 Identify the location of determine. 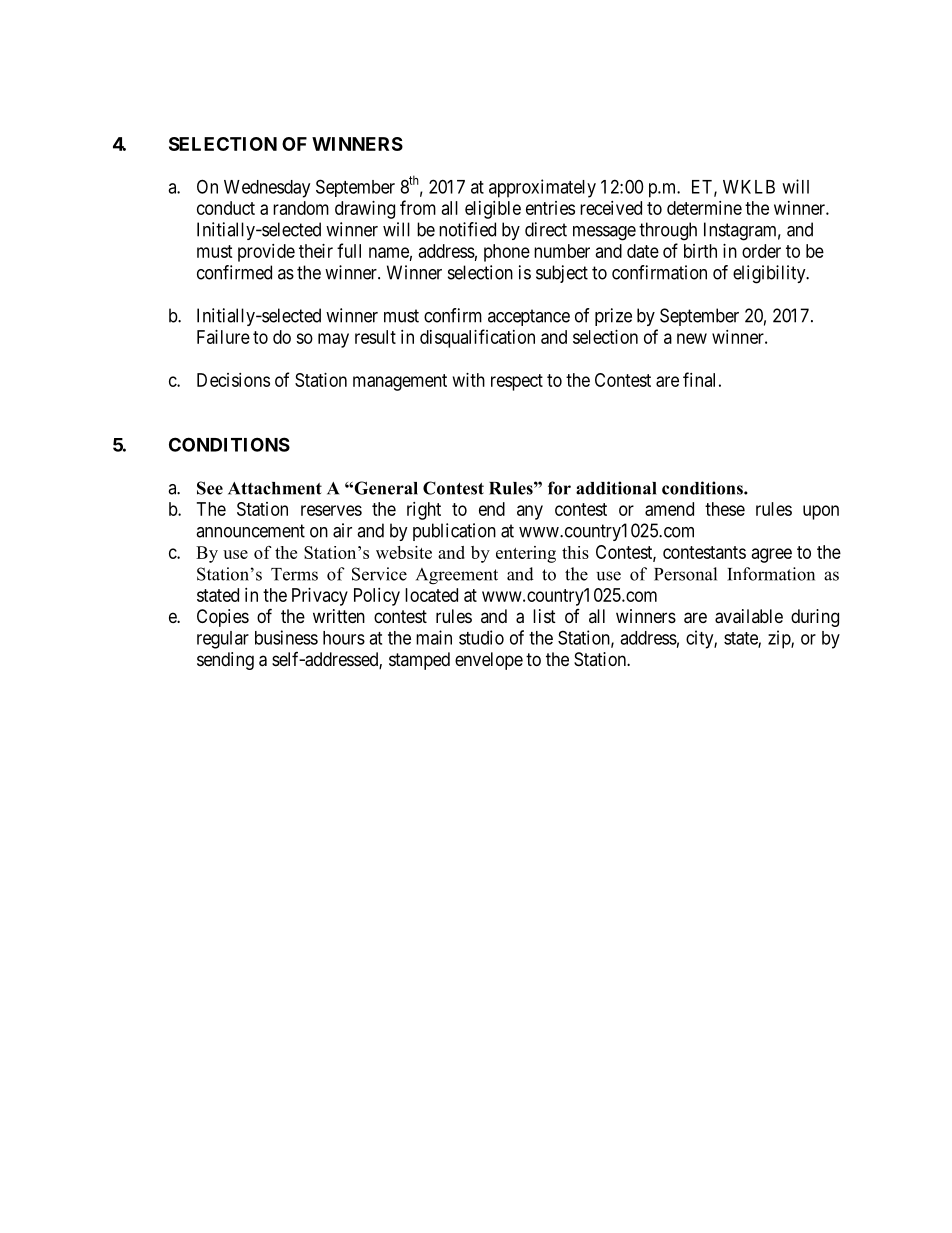
(704, 208).
